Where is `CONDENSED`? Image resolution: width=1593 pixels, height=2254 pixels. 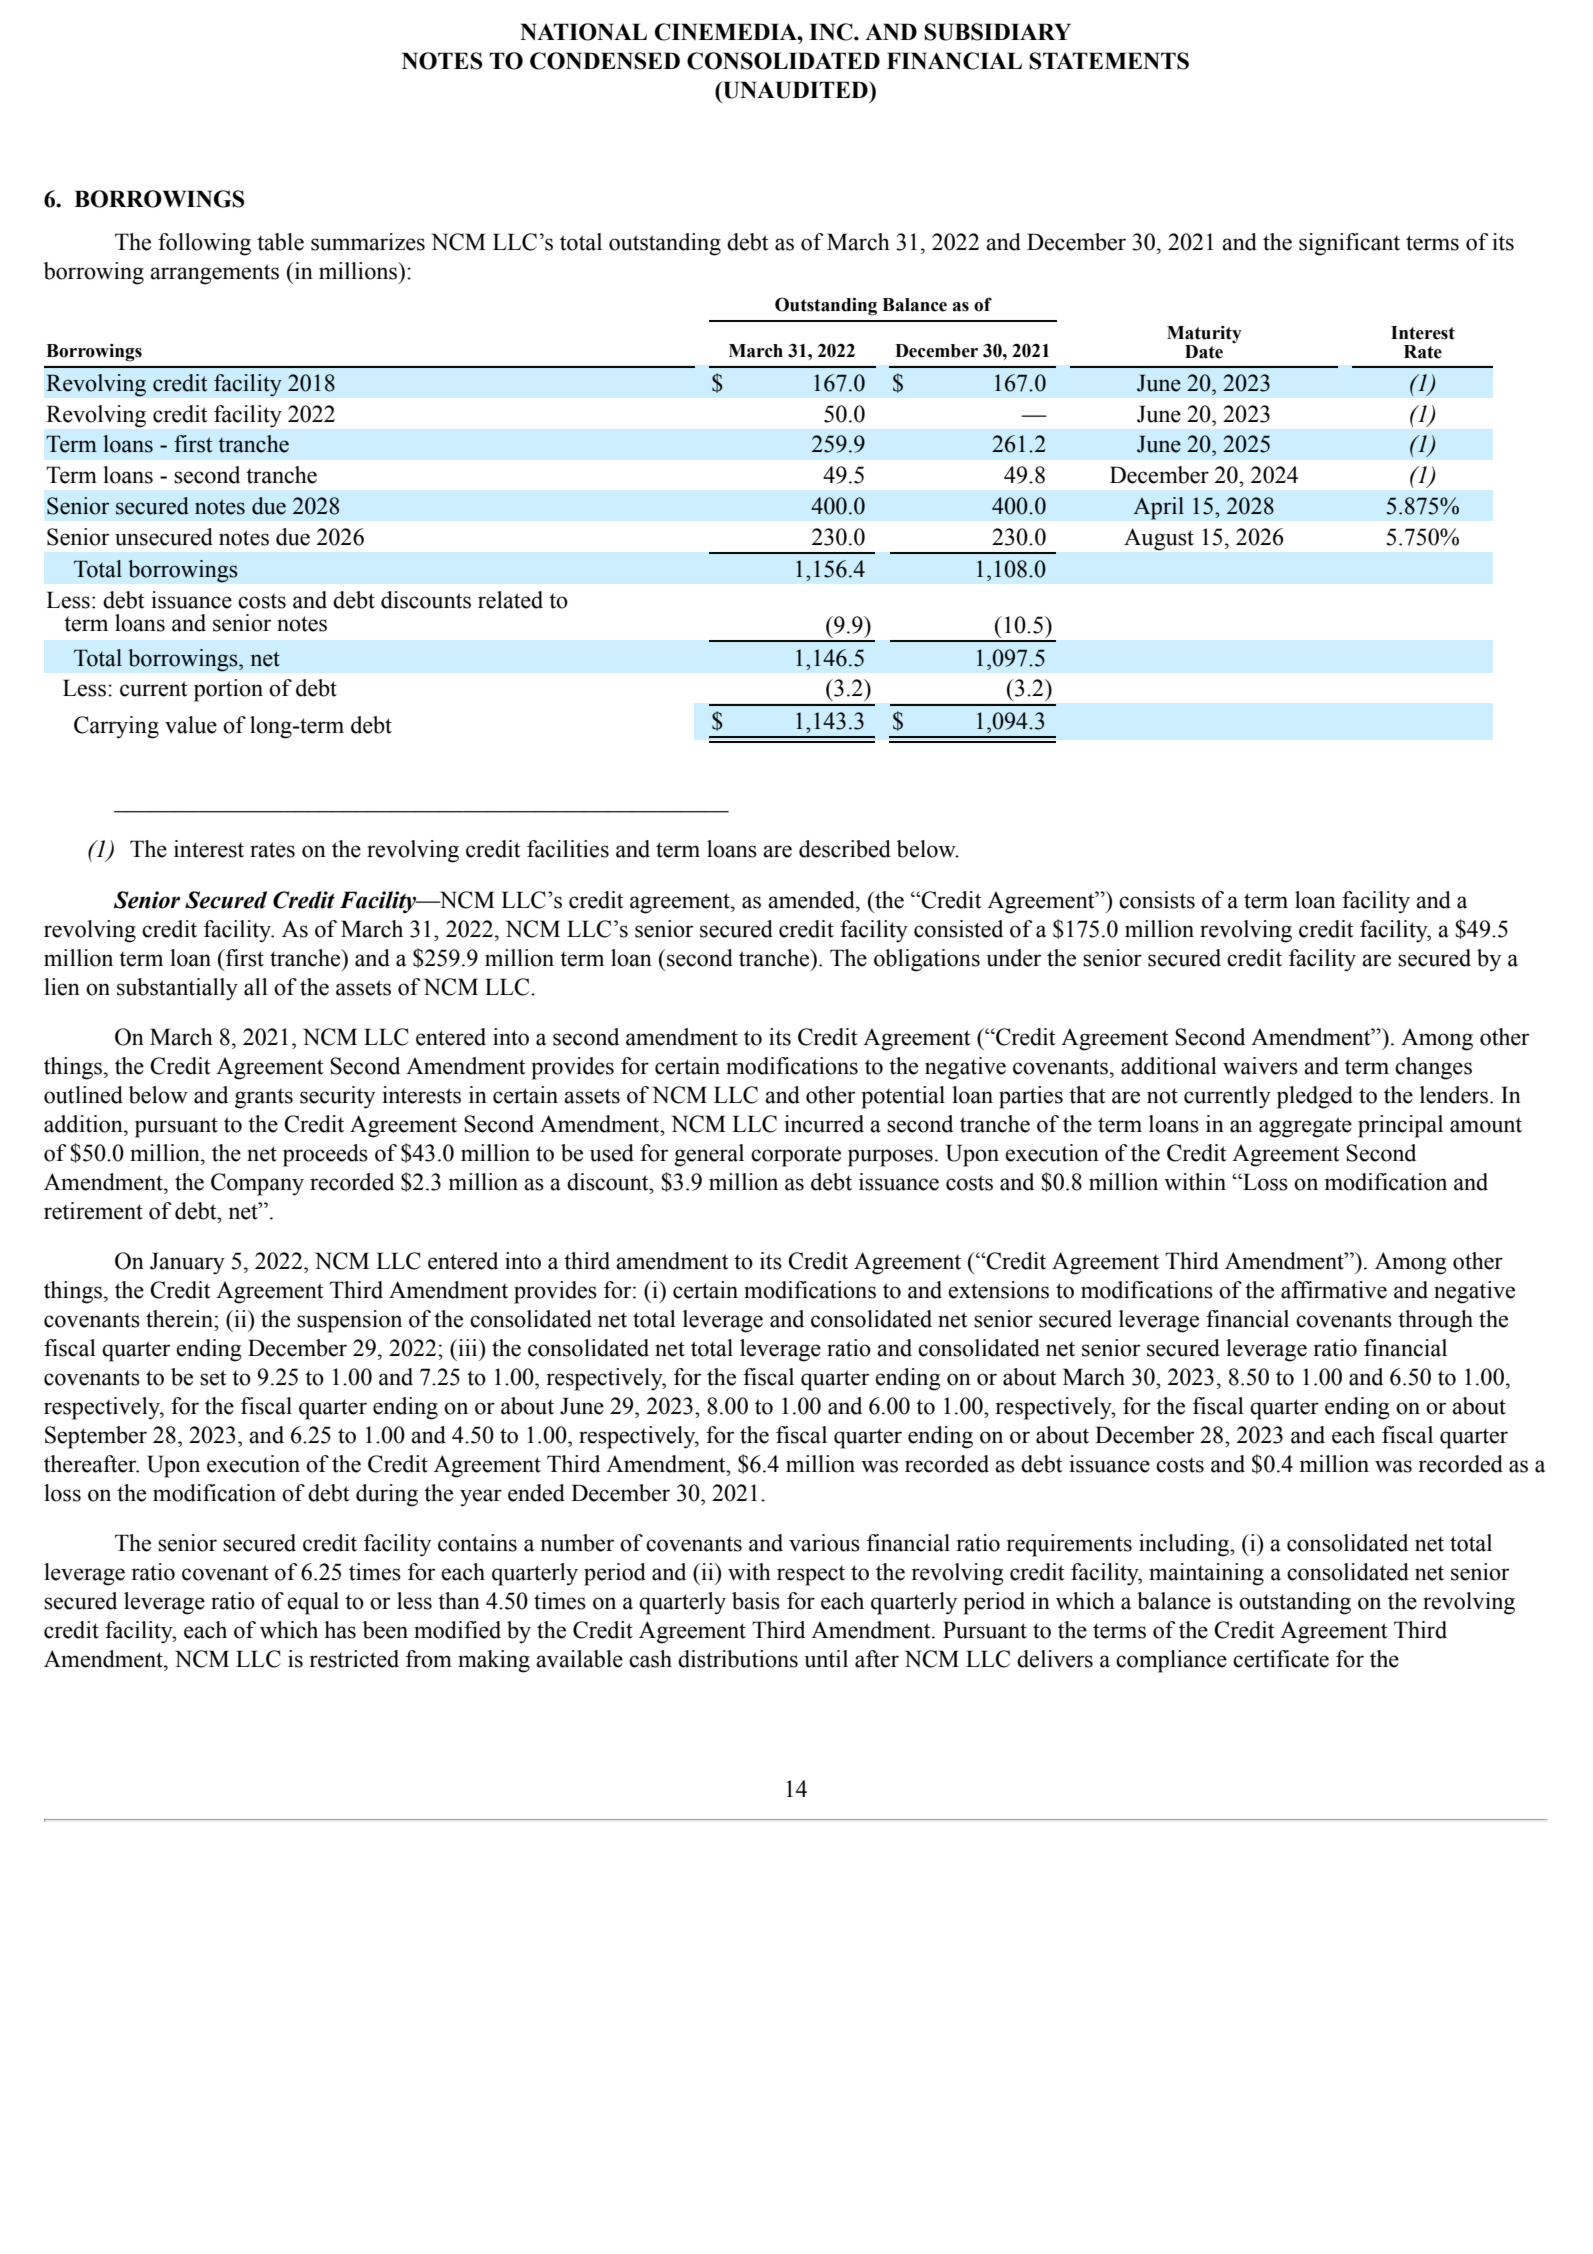 CONDENSED is located at coordinates (605, 61).
